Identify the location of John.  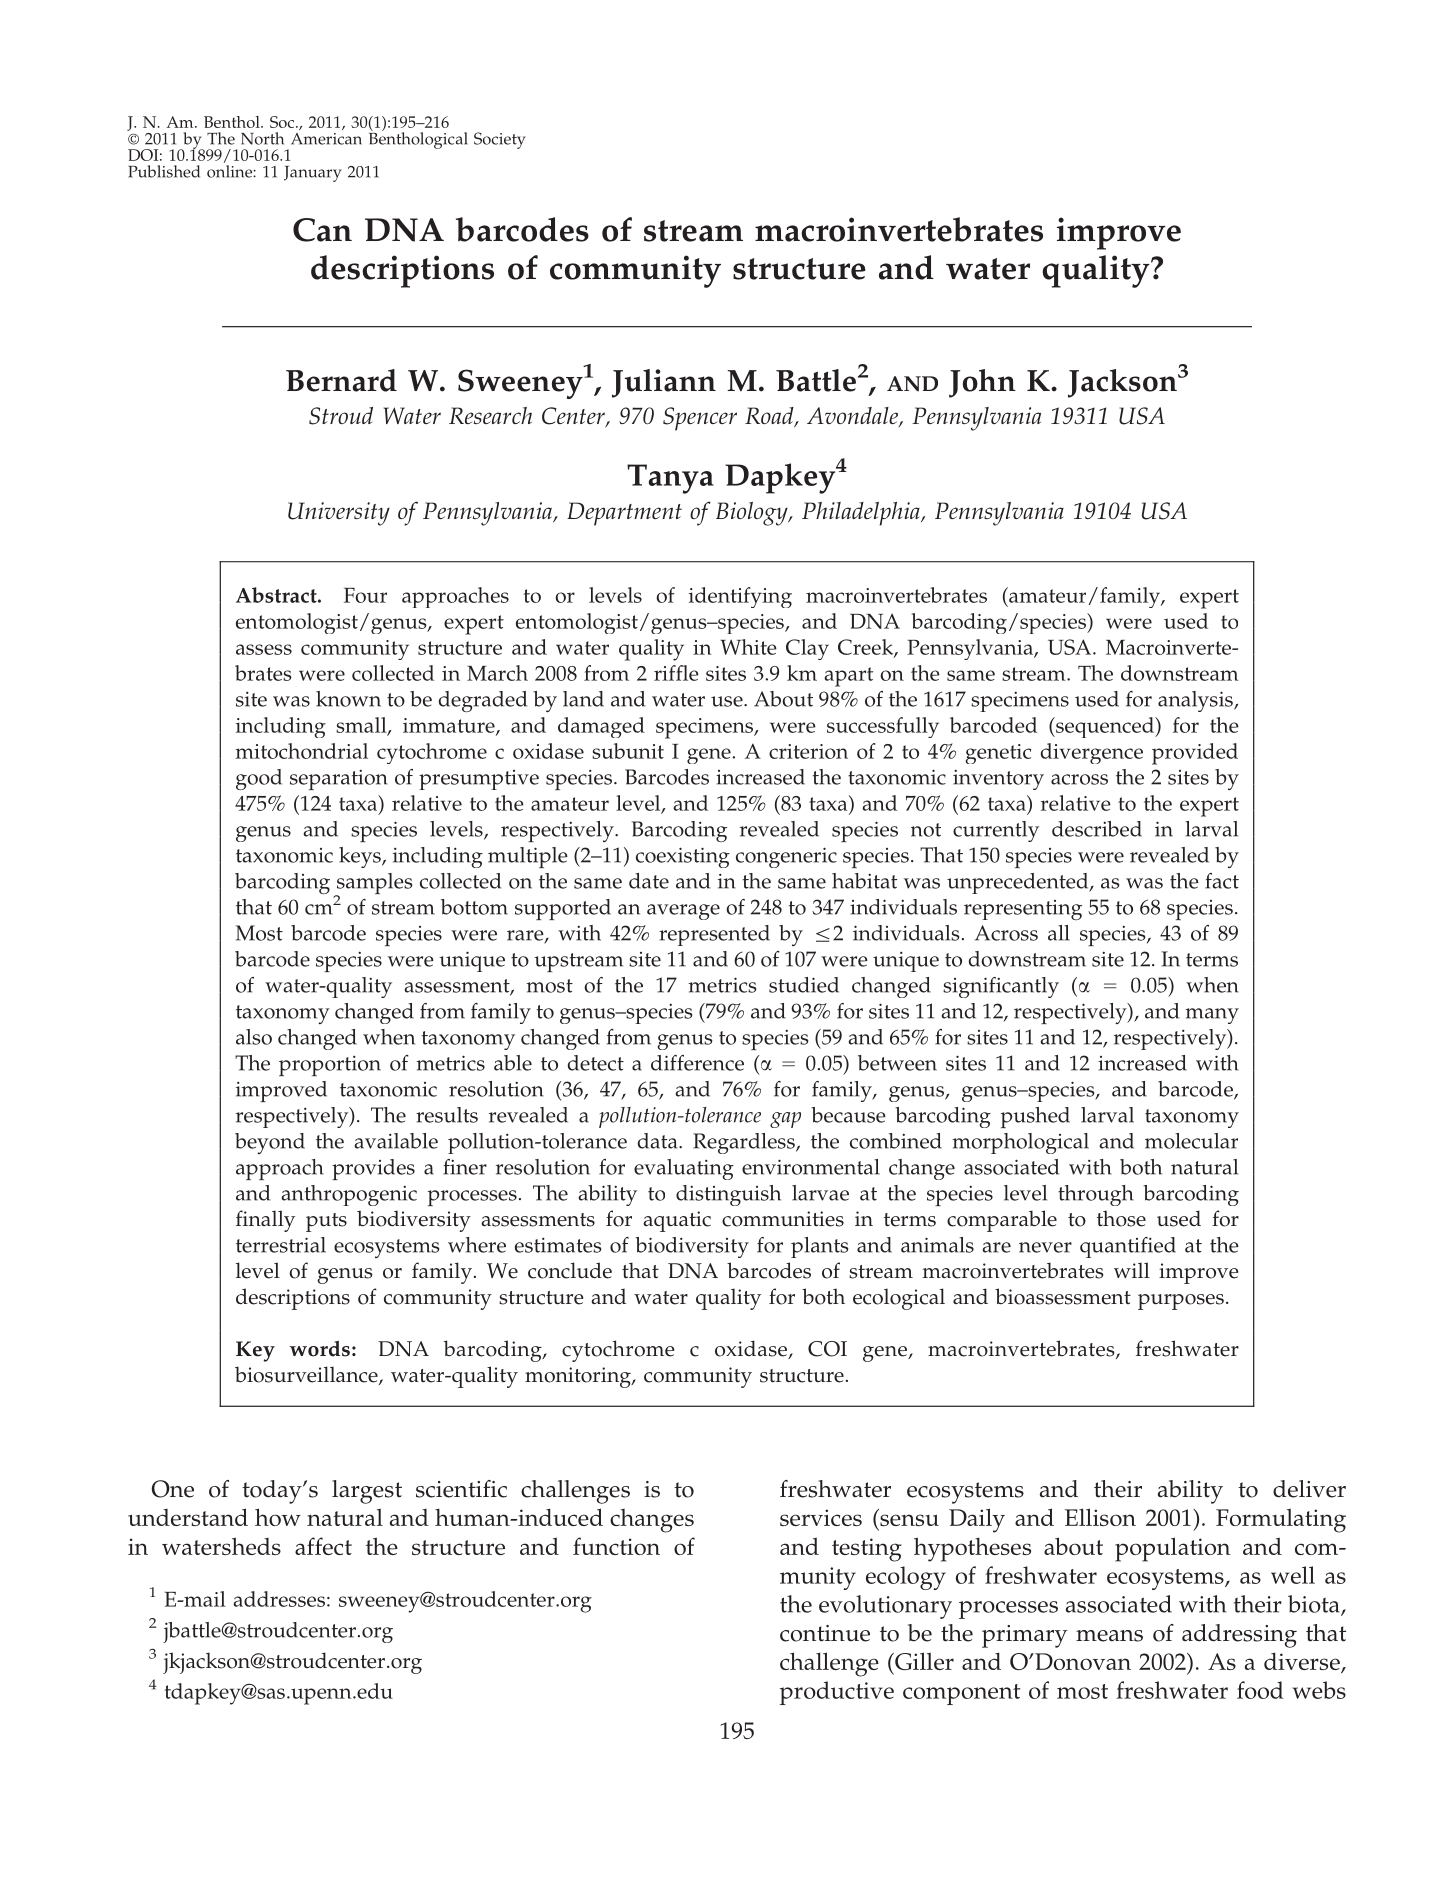
(982, 383).
